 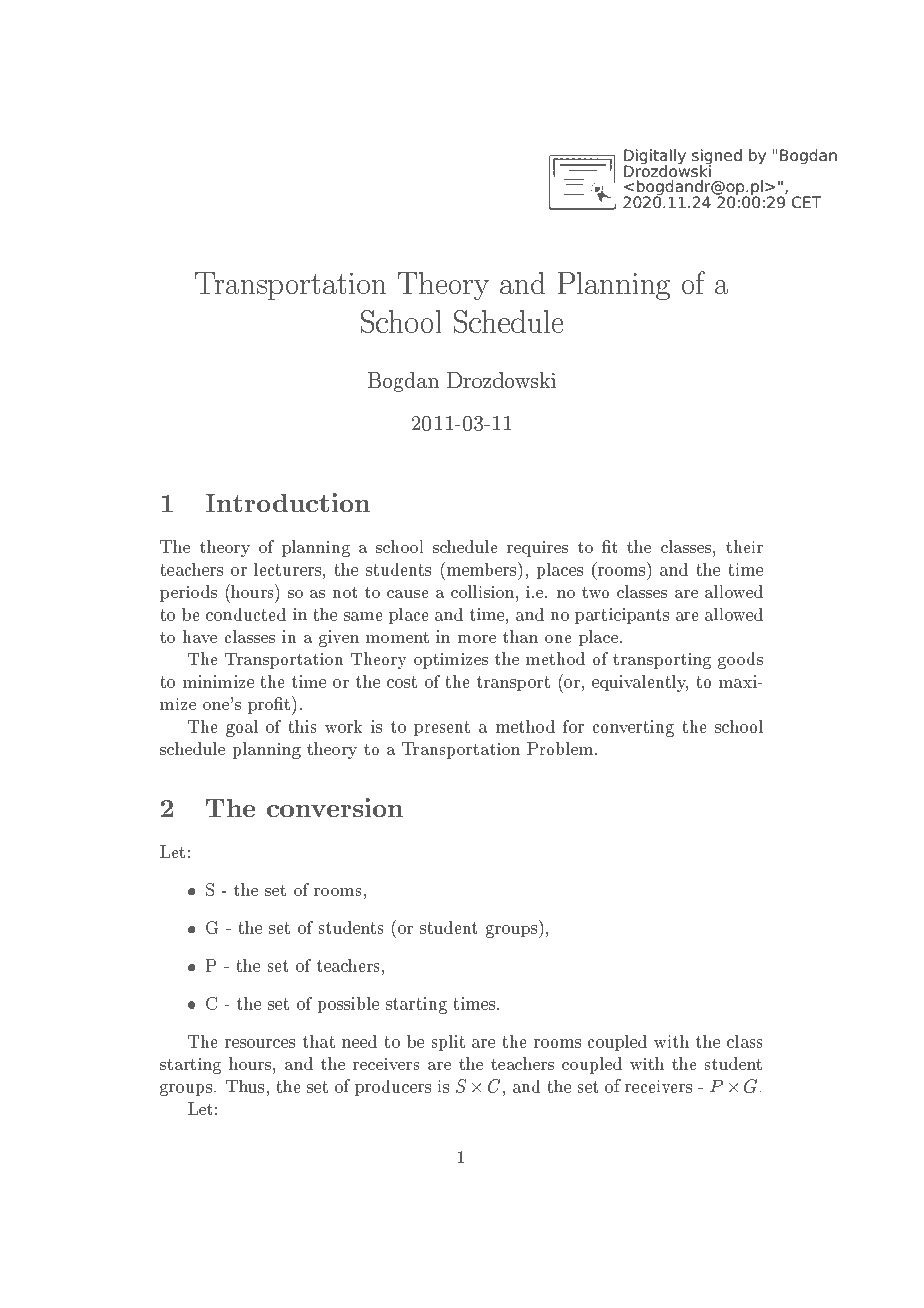 I want to click on periods, so click(x=188, y=593).
